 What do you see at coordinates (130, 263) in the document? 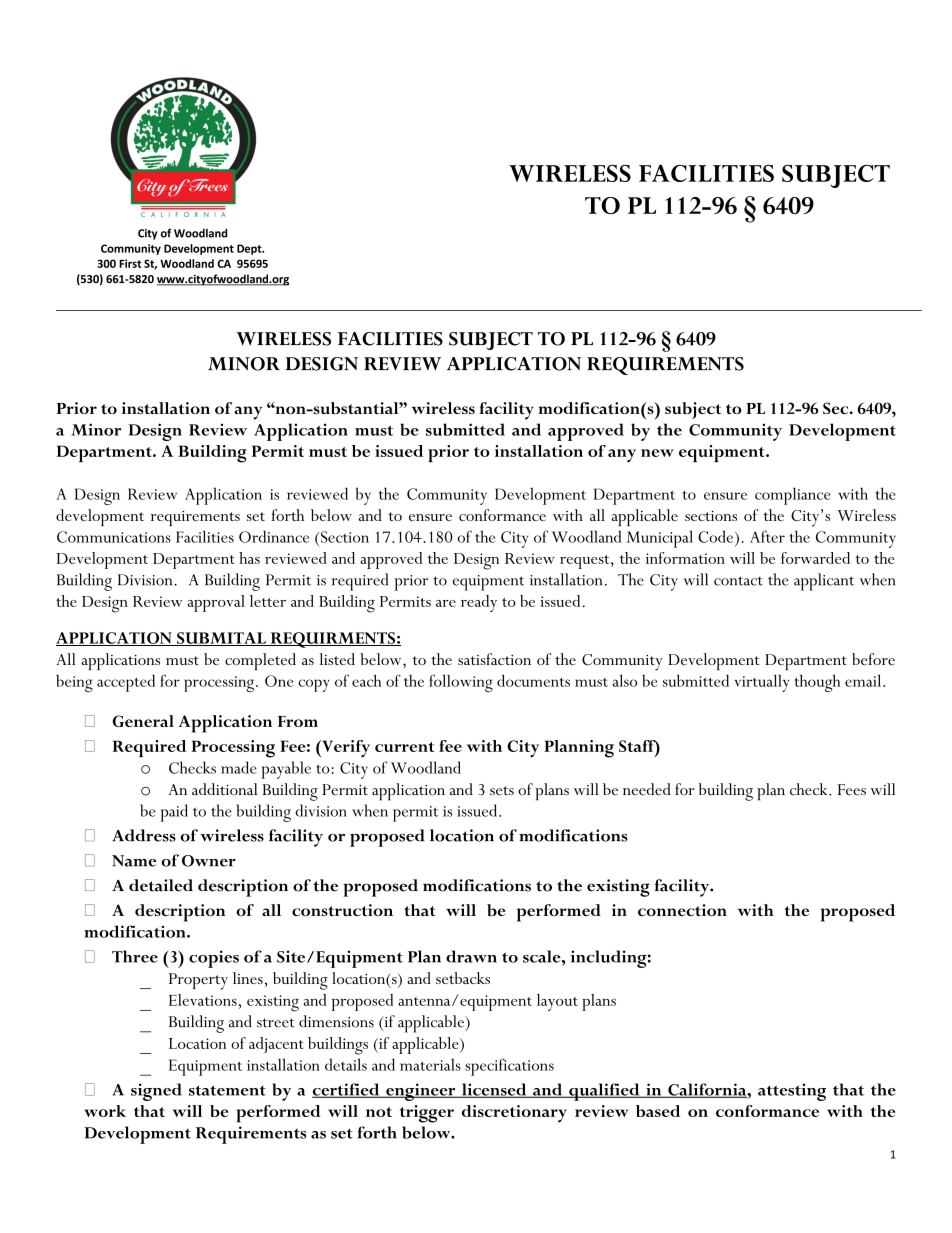
I see `First` at bounding box center [130, 263].
